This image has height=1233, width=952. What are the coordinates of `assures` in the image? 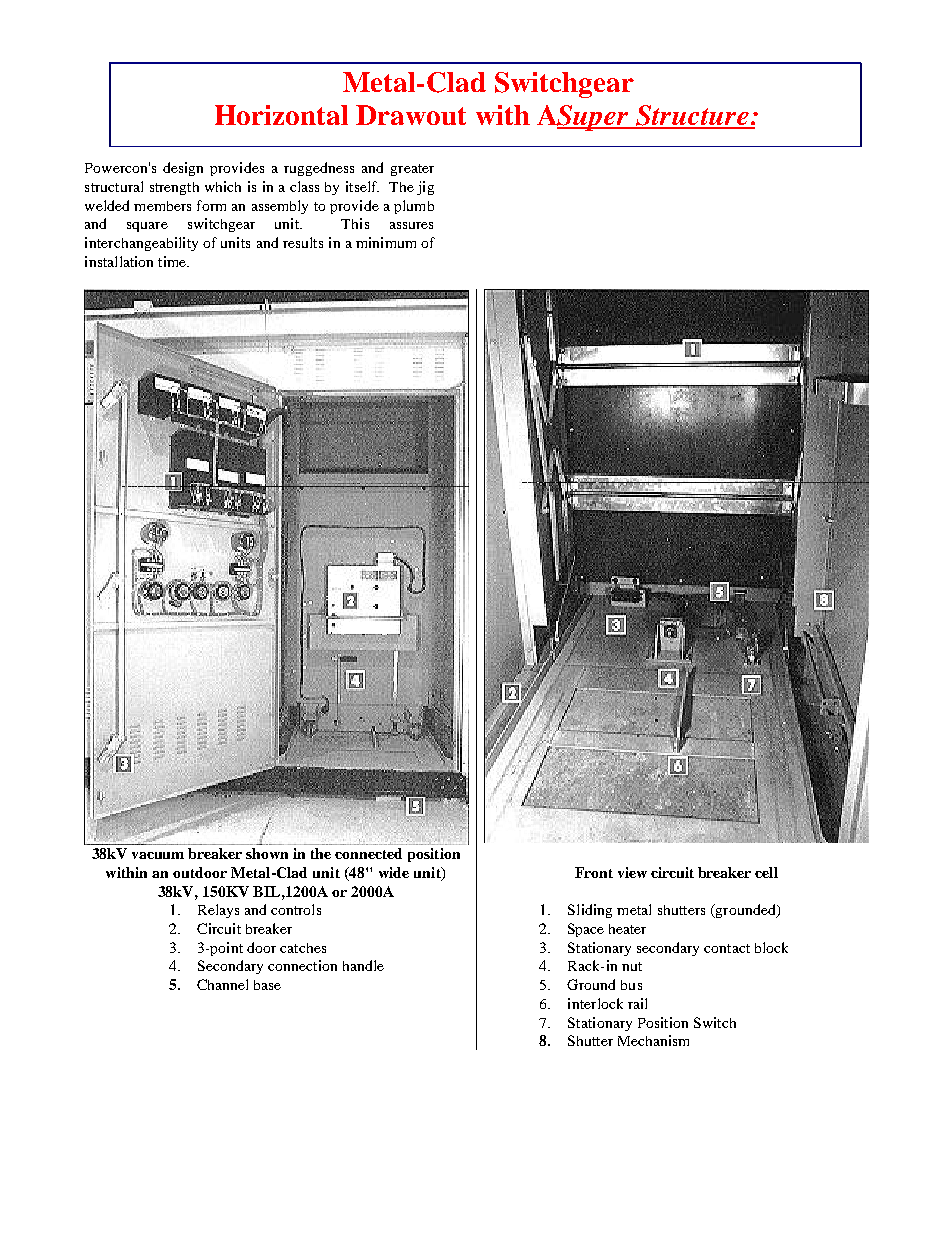 It's located at (411, 225).
